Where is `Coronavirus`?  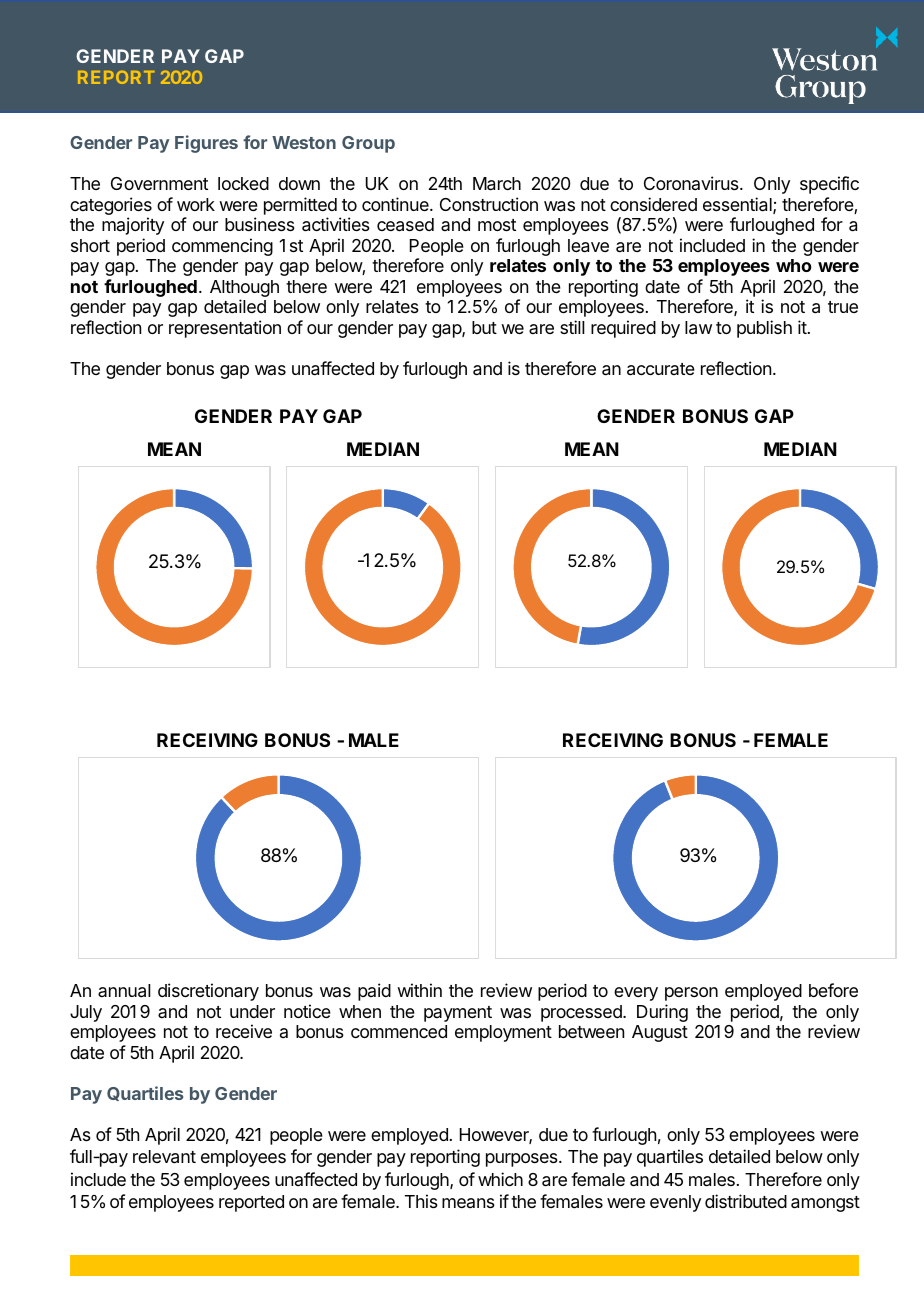
Coronavirus is located at coordinates (692, 183).
